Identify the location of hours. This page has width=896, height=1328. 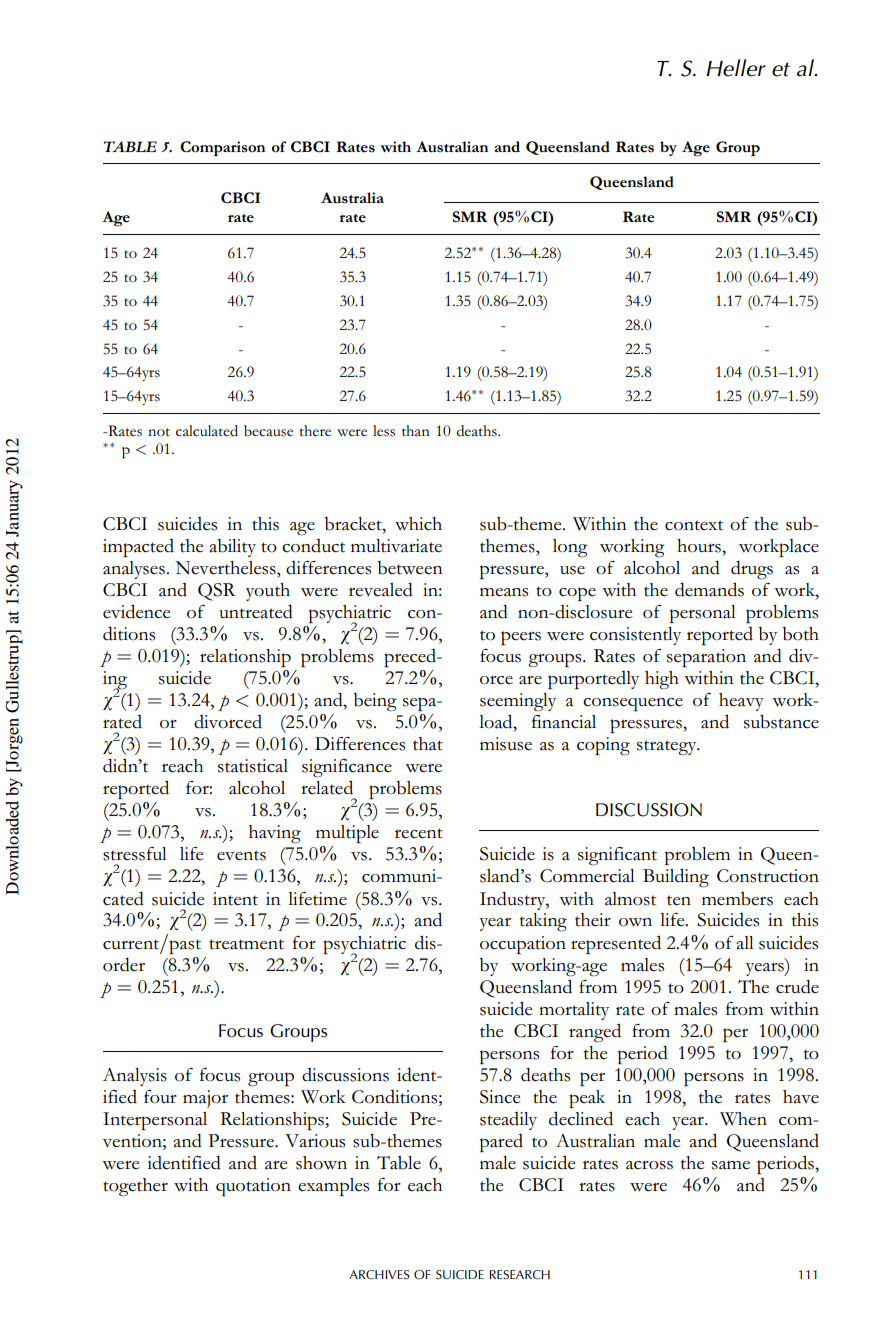
(700, 546).
